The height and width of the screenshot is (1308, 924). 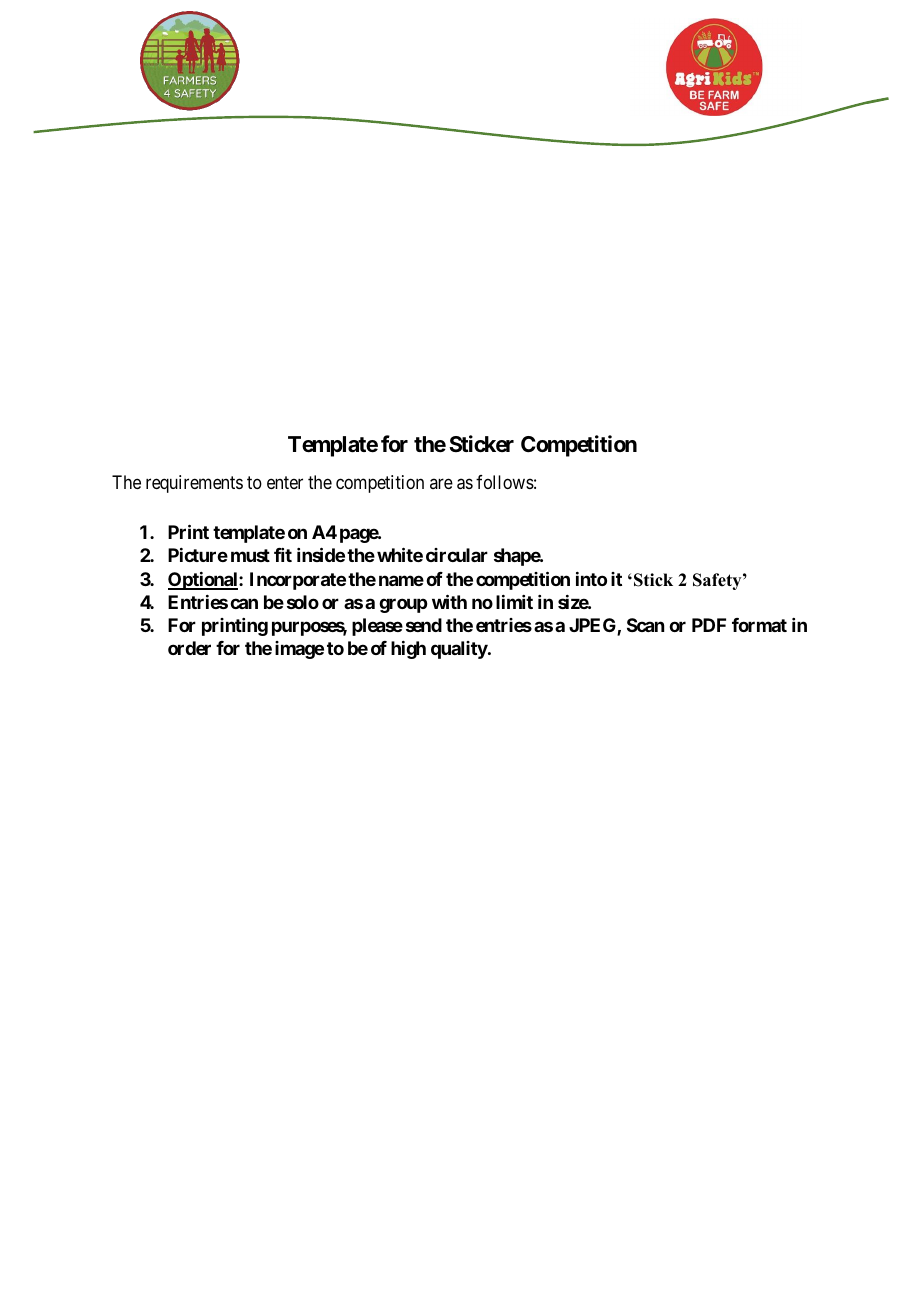 What do you see at coordinates (459, 650) in the screenshot?
I see `quality` at bounding box center [459, 650].
